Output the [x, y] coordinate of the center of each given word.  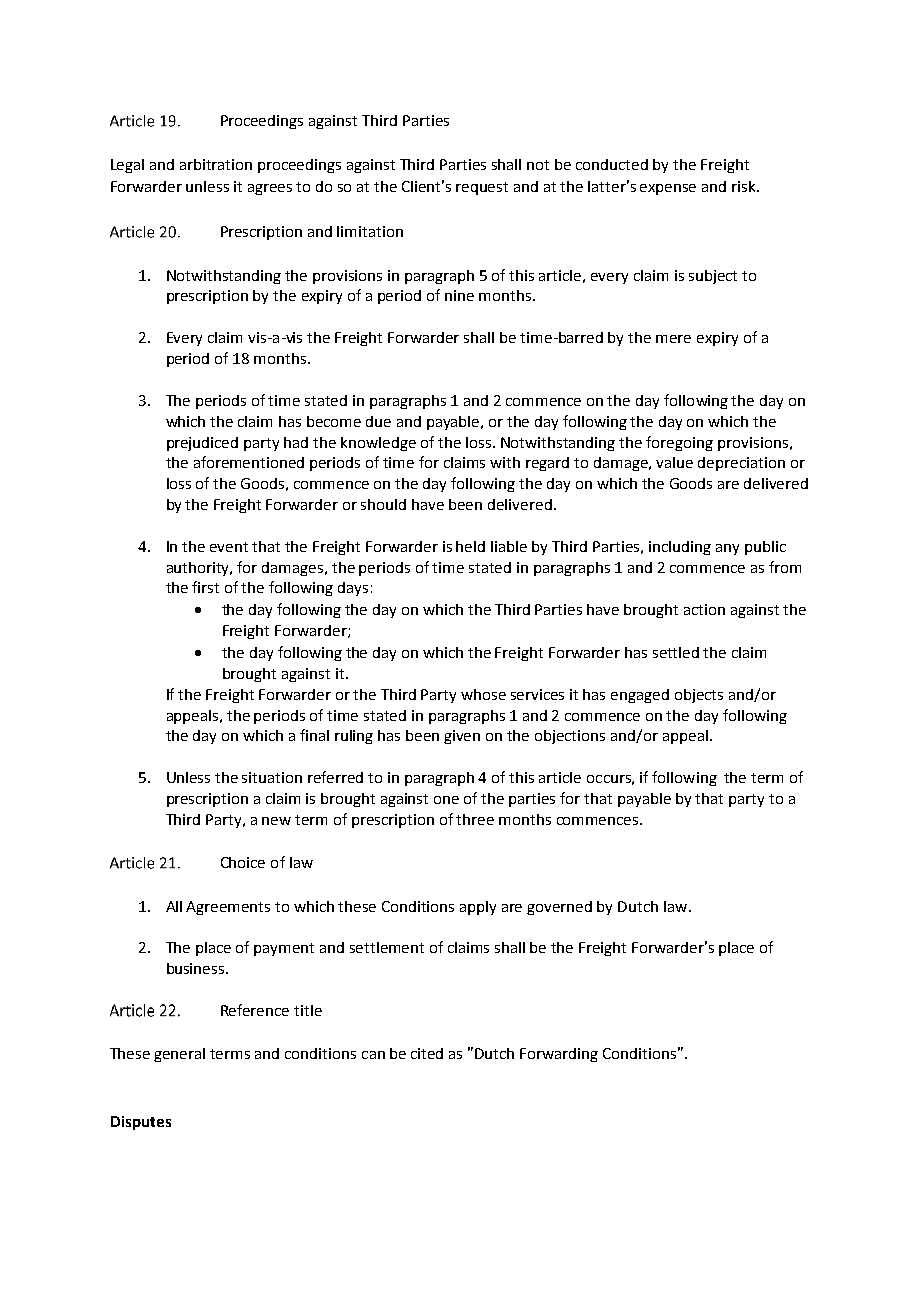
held [470, 546]
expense [668, 189]
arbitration [216, 164]
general [179, 1055]
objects [699, 696]
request [482, 188]
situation [272, 777]
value [674, 462]
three [475, 819]
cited [427, 1053]
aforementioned [249, 462]
